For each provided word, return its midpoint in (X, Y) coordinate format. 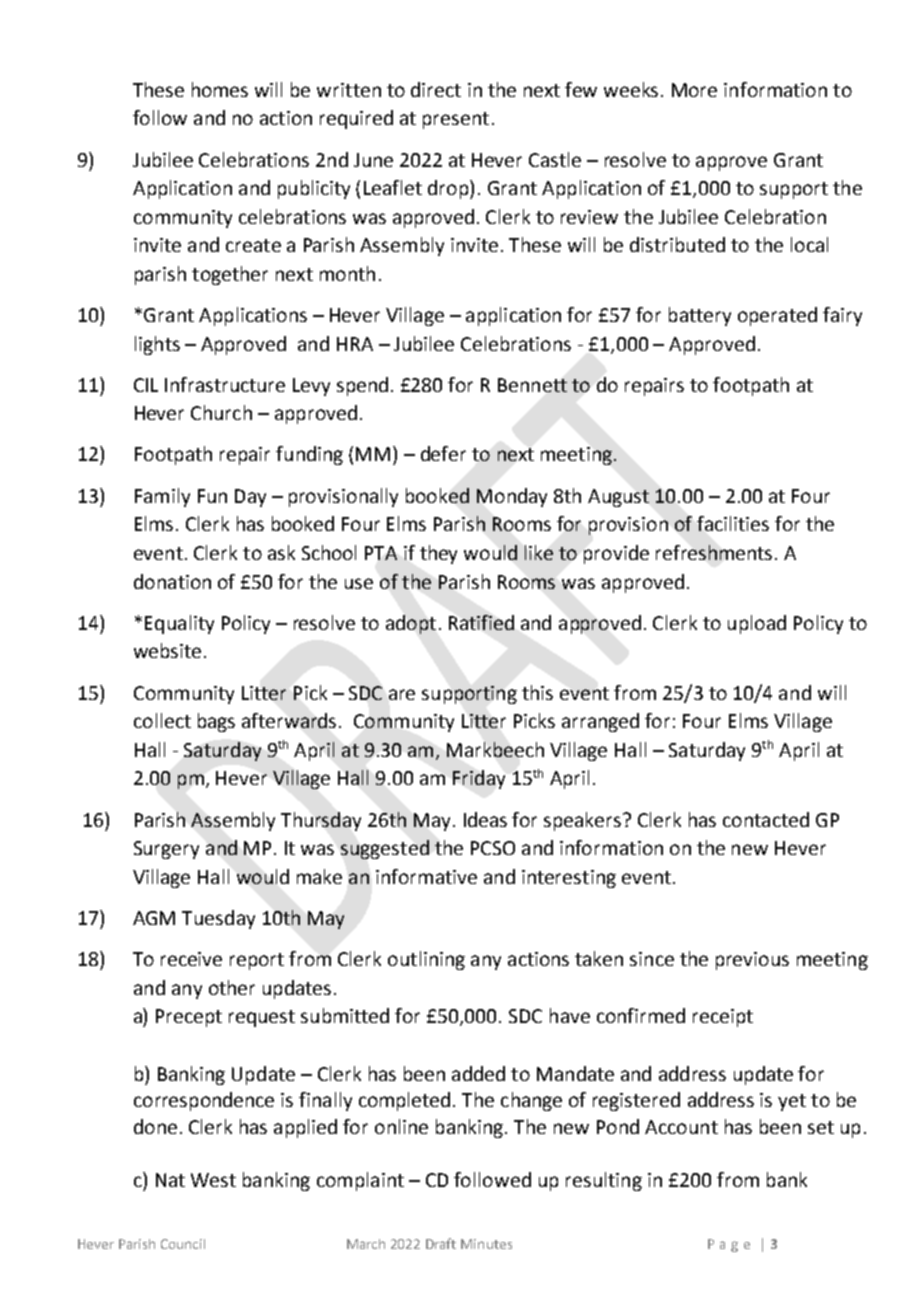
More (694, 90)
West (213, 1180)
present (456, 120)
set (821, 1127)
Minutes (486, 1244)
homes (220, 89)
